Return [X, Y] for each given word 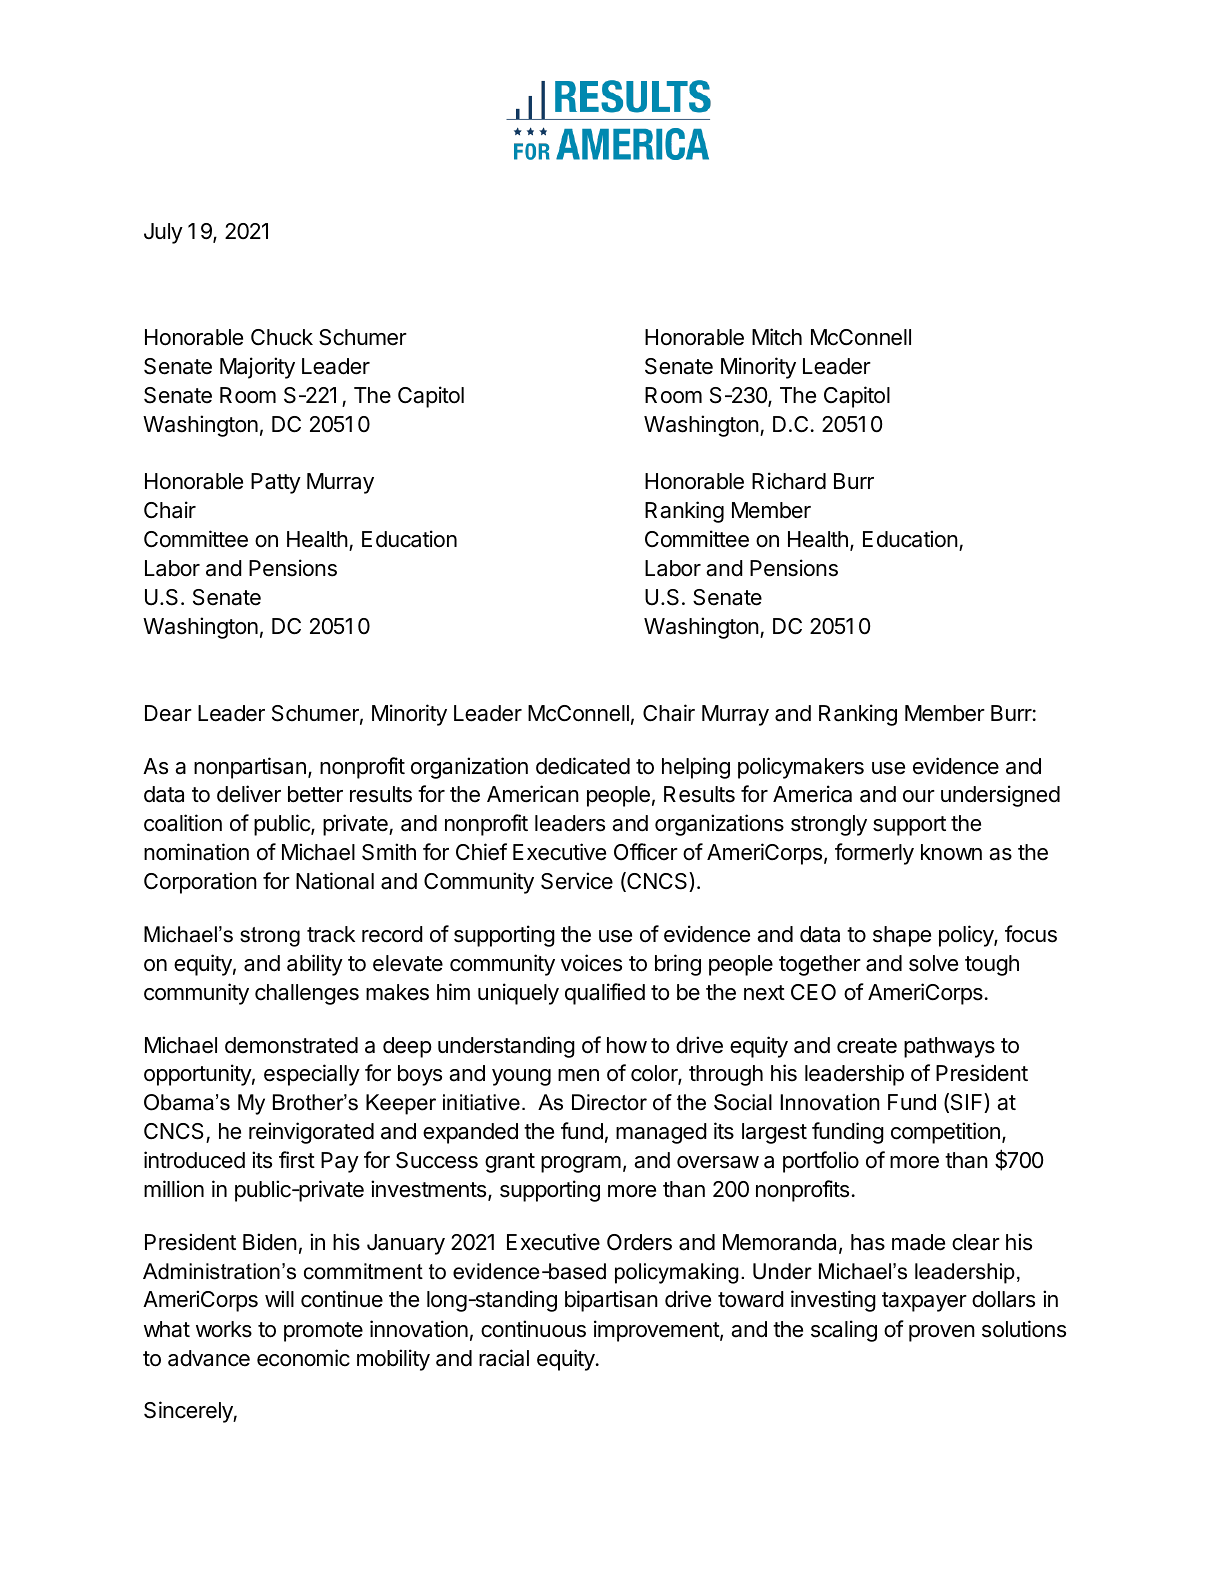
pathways [949, 1047]
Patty [276, 483]
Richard [789, 481]
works [224, 1329]
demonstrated [291, 1045]
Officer [646, 852]
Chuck [282, 337]
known [951, 852]
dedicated [583, 766]
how [627, 1045]
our [919, 796]
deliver [249, 794]
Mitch [777, 337]
